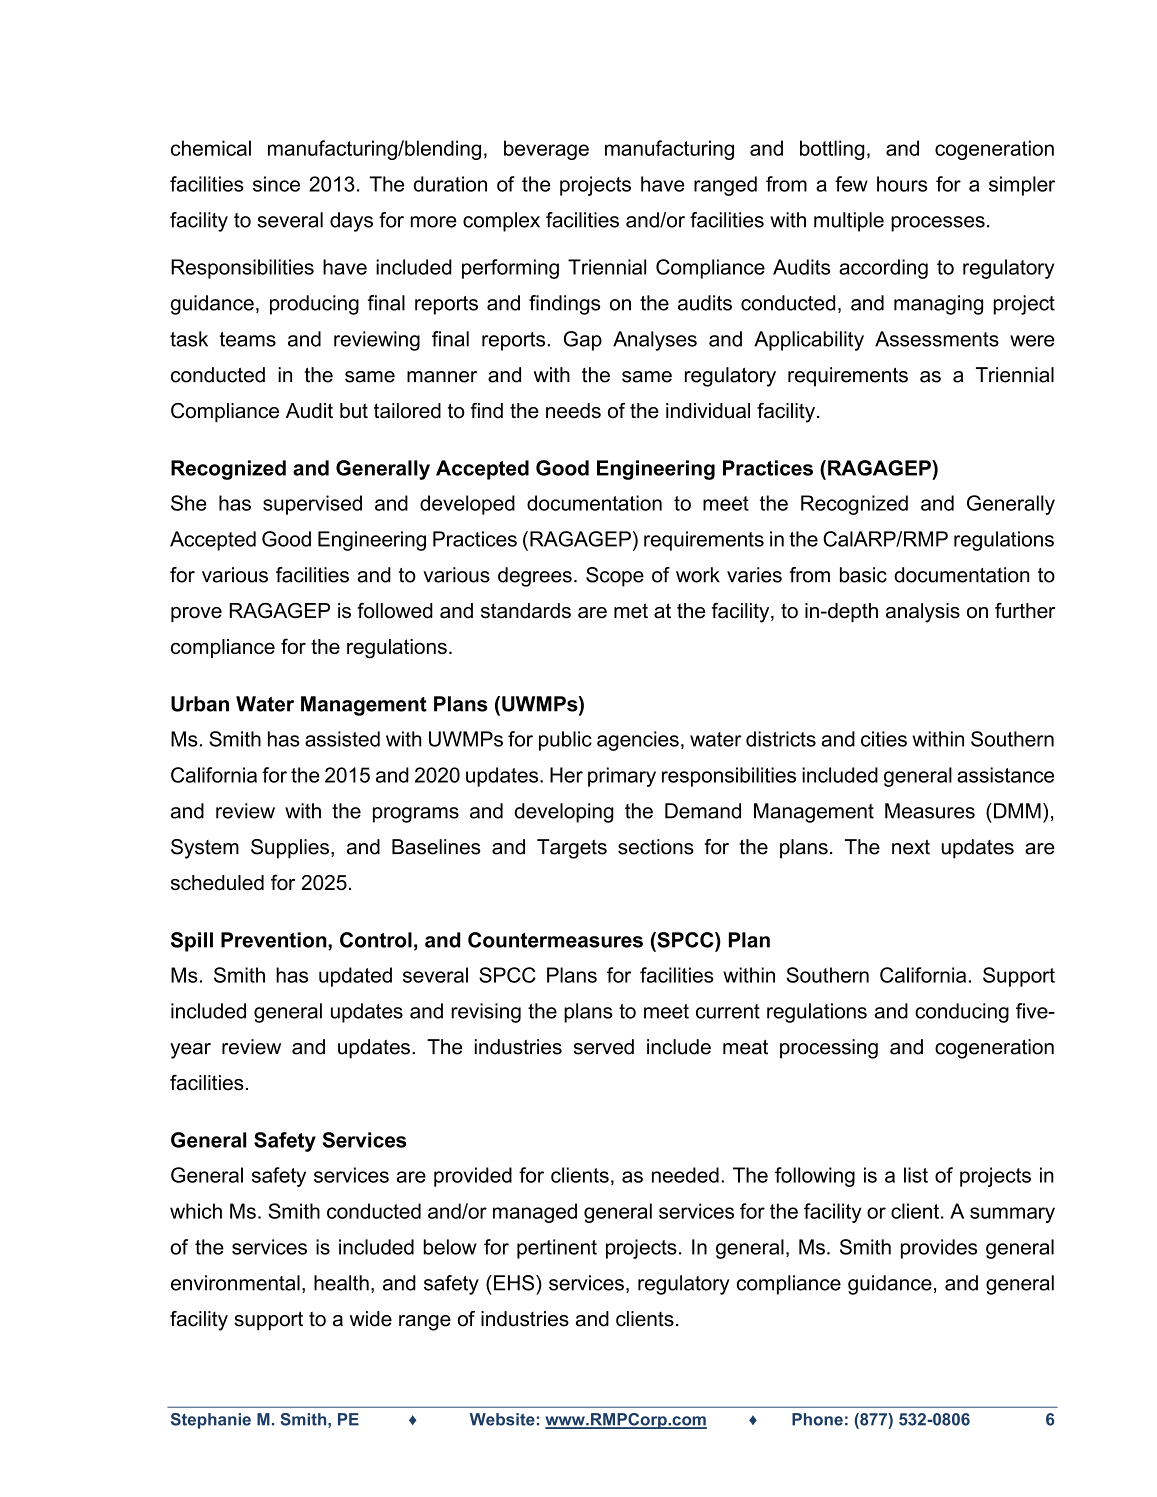 This image has height=1497, width=1157. What do you see at coordinates (622, 777) in the image?
I see `primary` at bounding box center [622, 777].
